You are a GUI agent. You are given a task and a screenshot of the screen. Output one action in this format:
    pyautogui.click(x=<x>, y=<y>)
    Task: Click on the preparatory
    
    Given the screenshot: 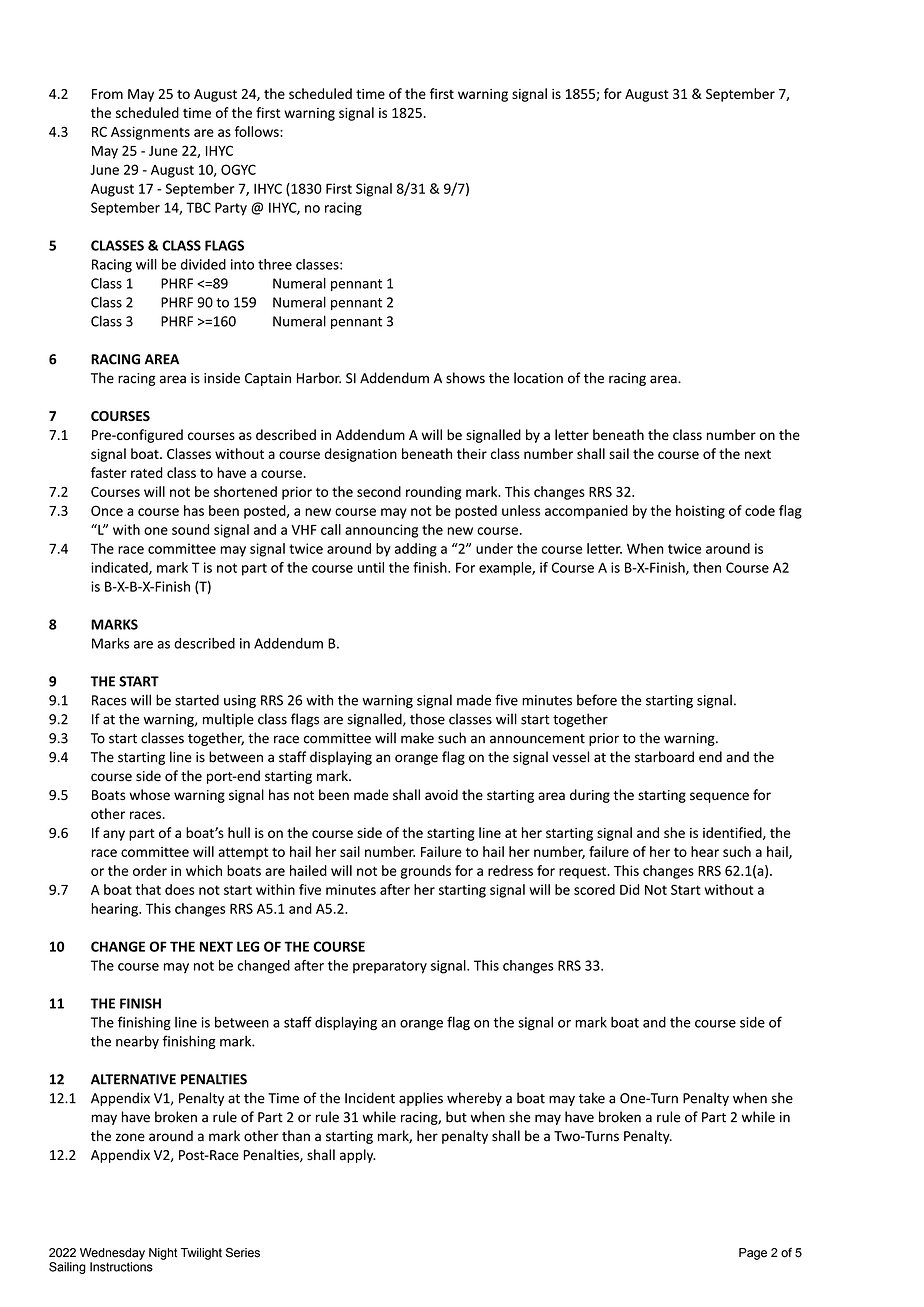 What is the action you would take?
    pyautogui.click(x=390, y=967)
